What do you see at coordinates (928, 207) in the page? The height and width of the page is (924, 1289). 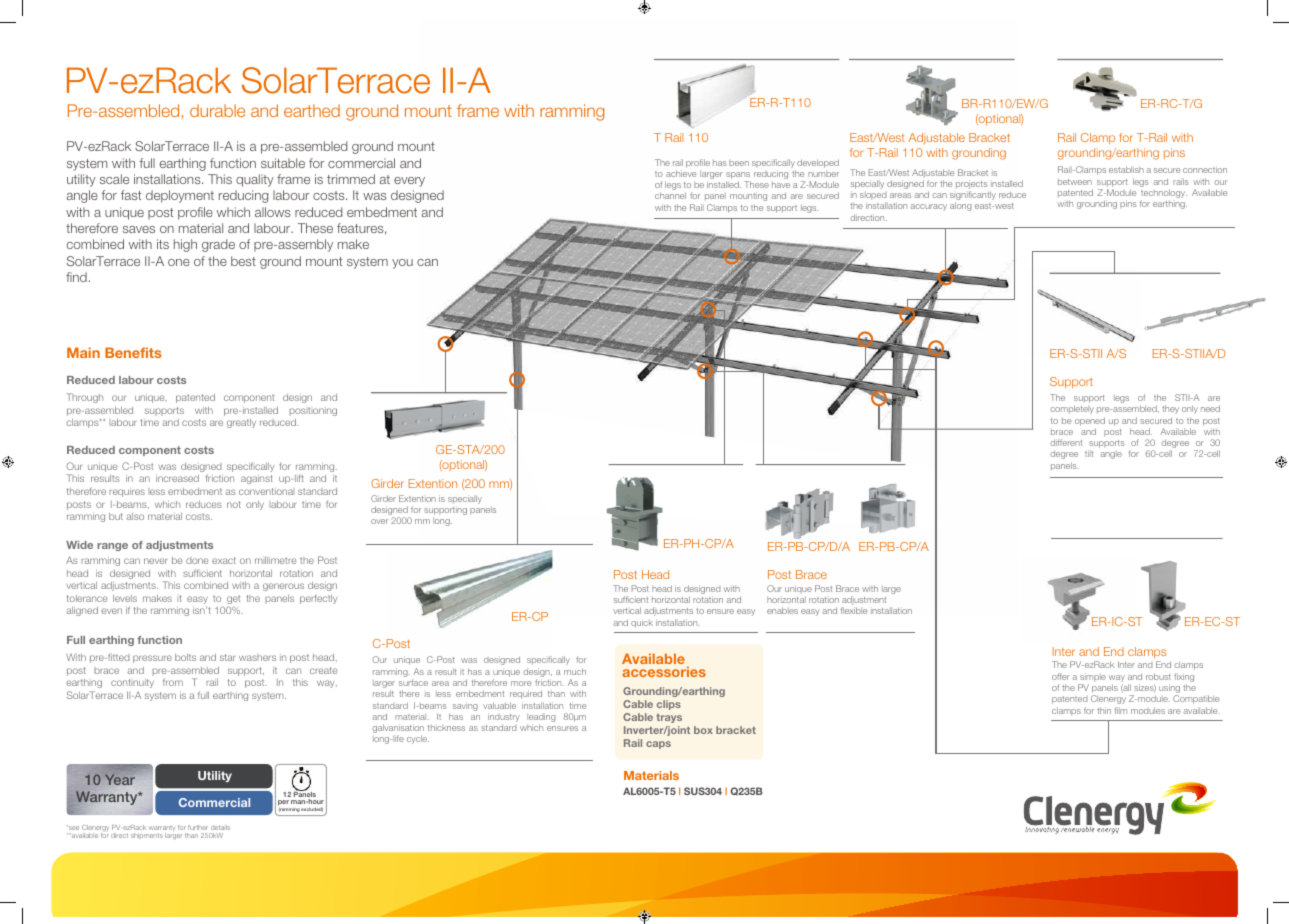 I see `accuracy` at bounding box center [928, 207].
